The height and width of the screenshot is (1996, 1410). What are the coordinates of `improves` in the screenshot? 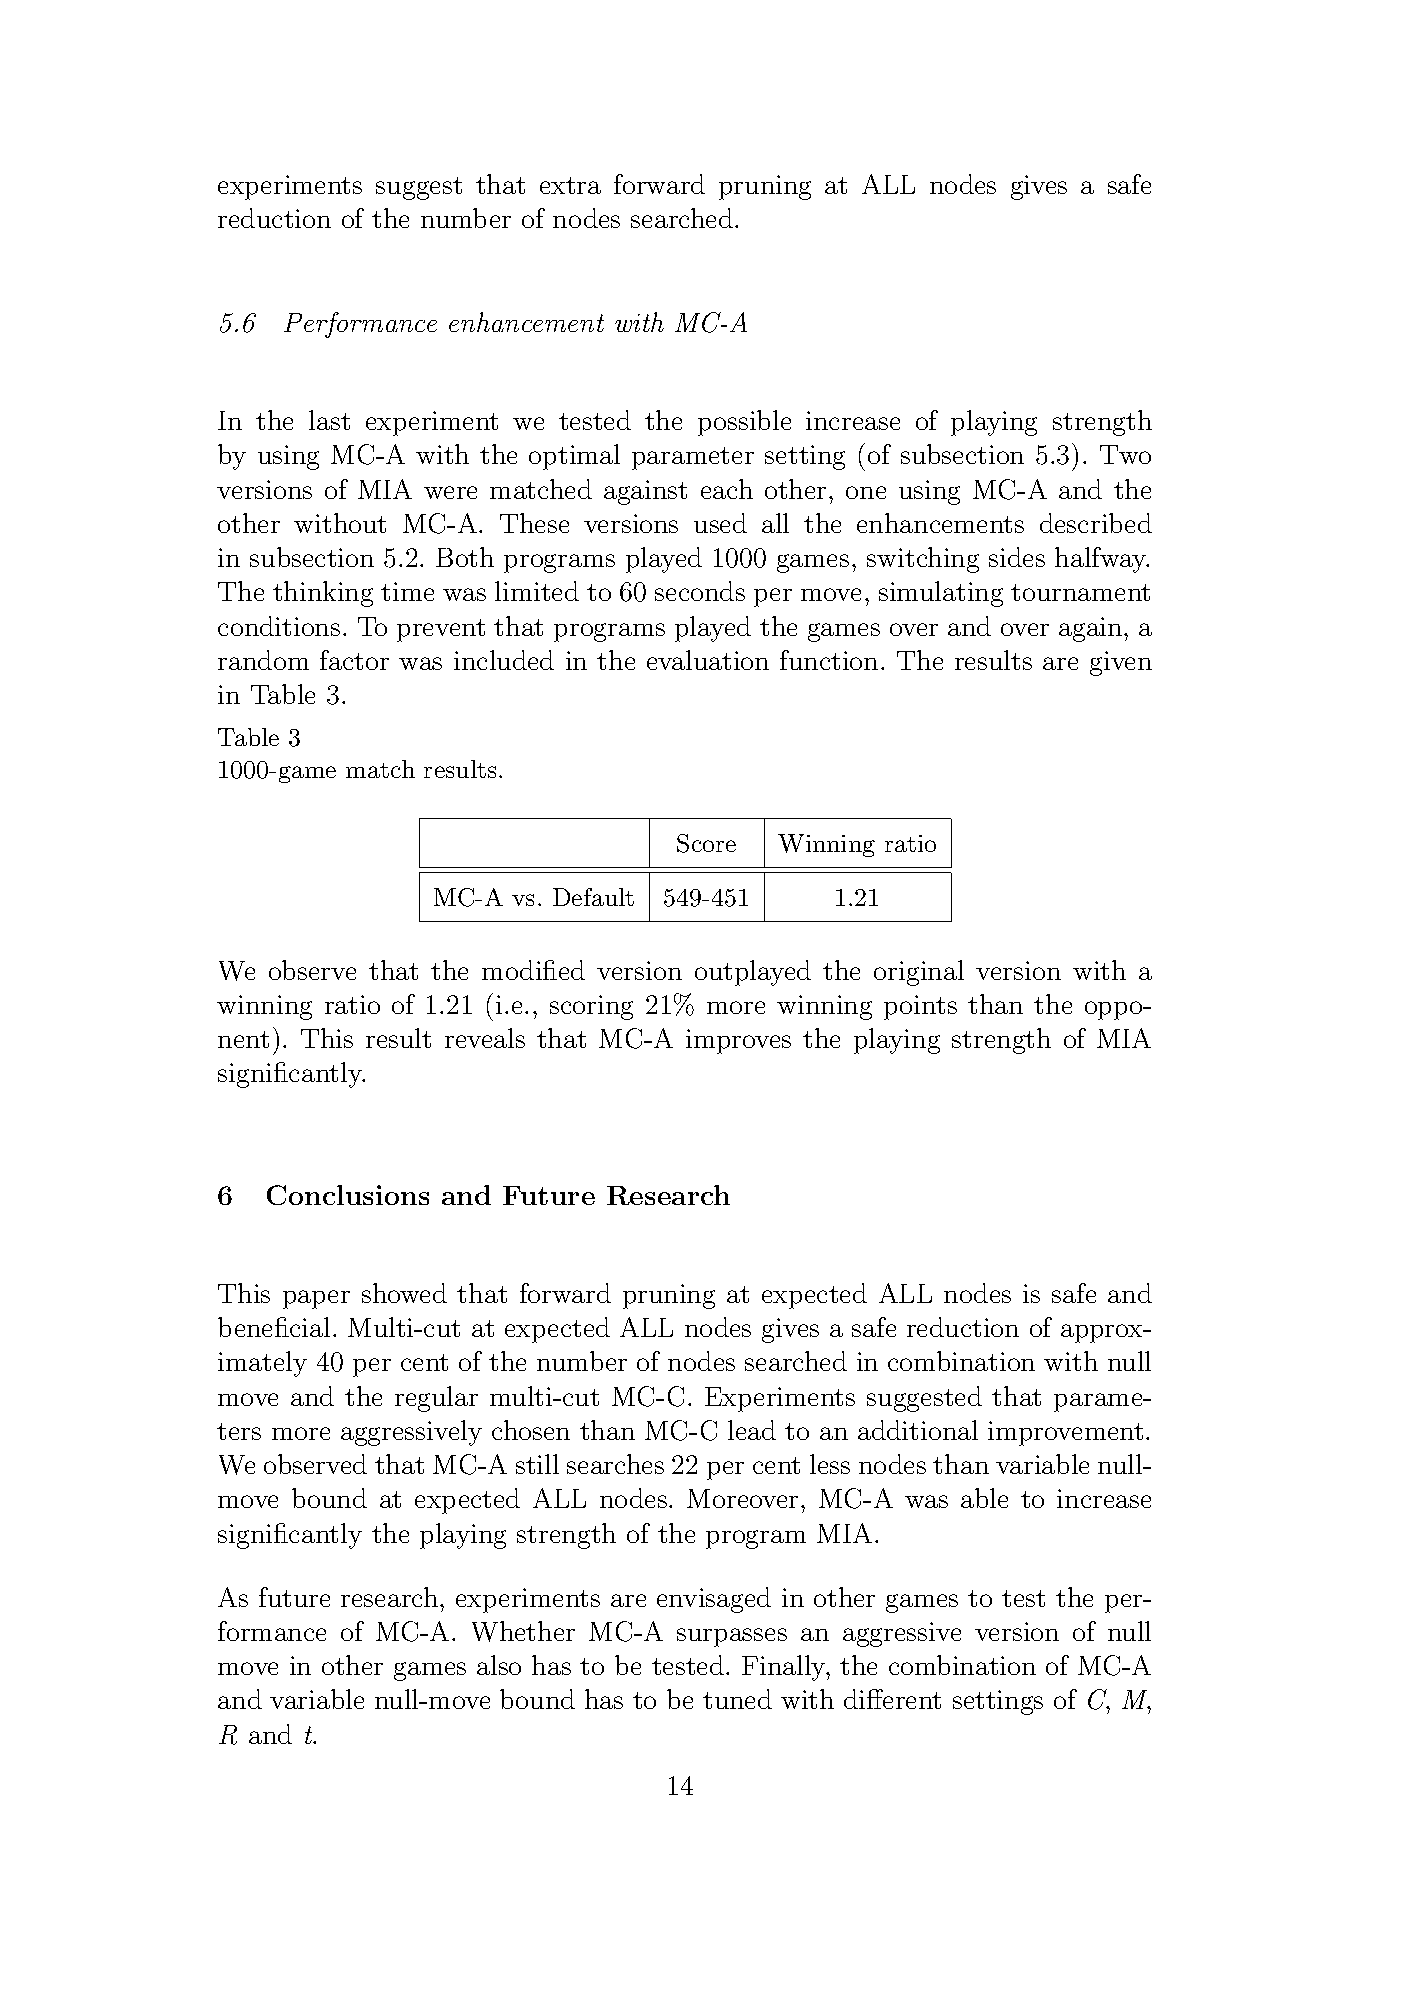 It's located at (738, 1041).
